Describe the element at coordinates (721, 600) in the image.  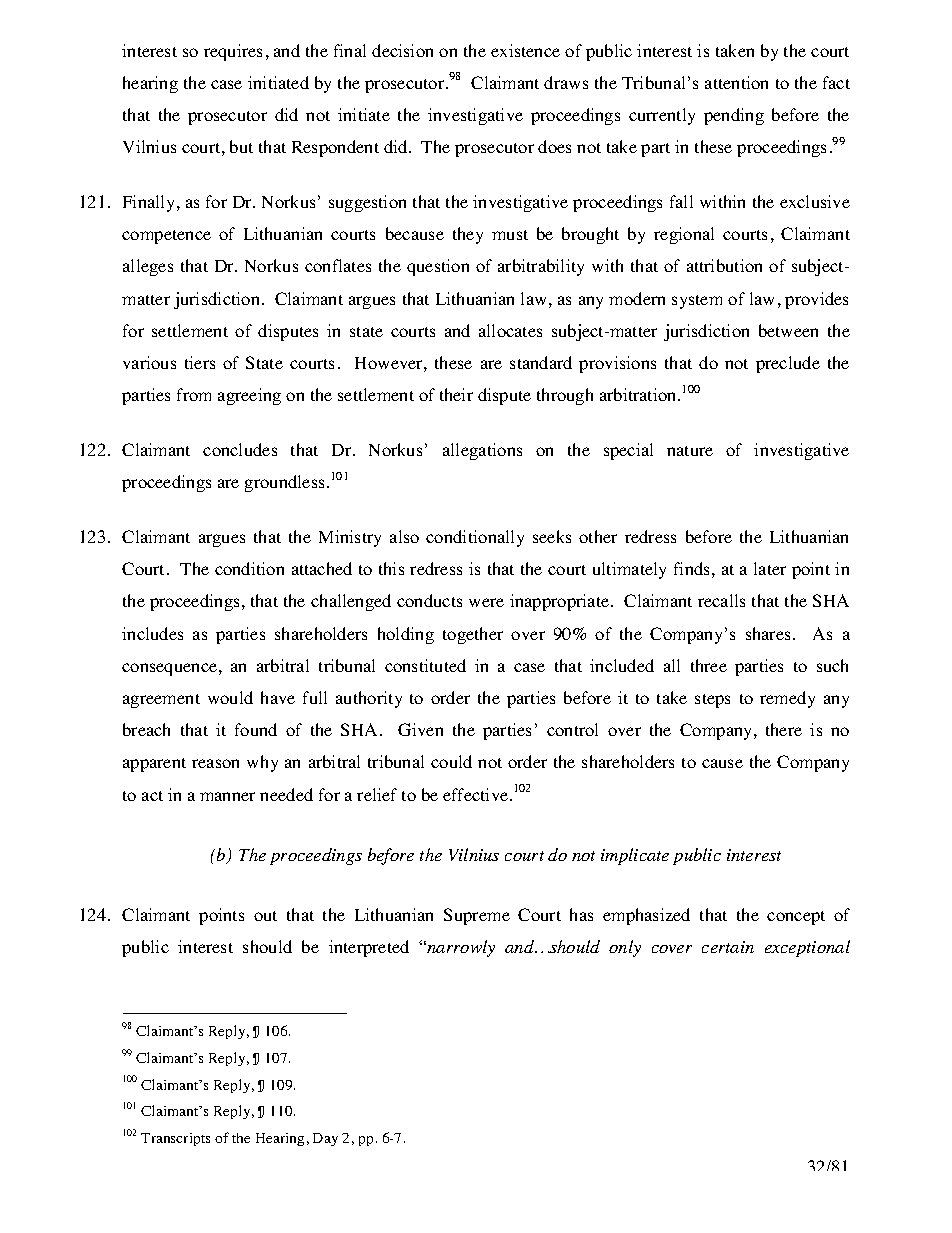
I see `recalls` at that location.
